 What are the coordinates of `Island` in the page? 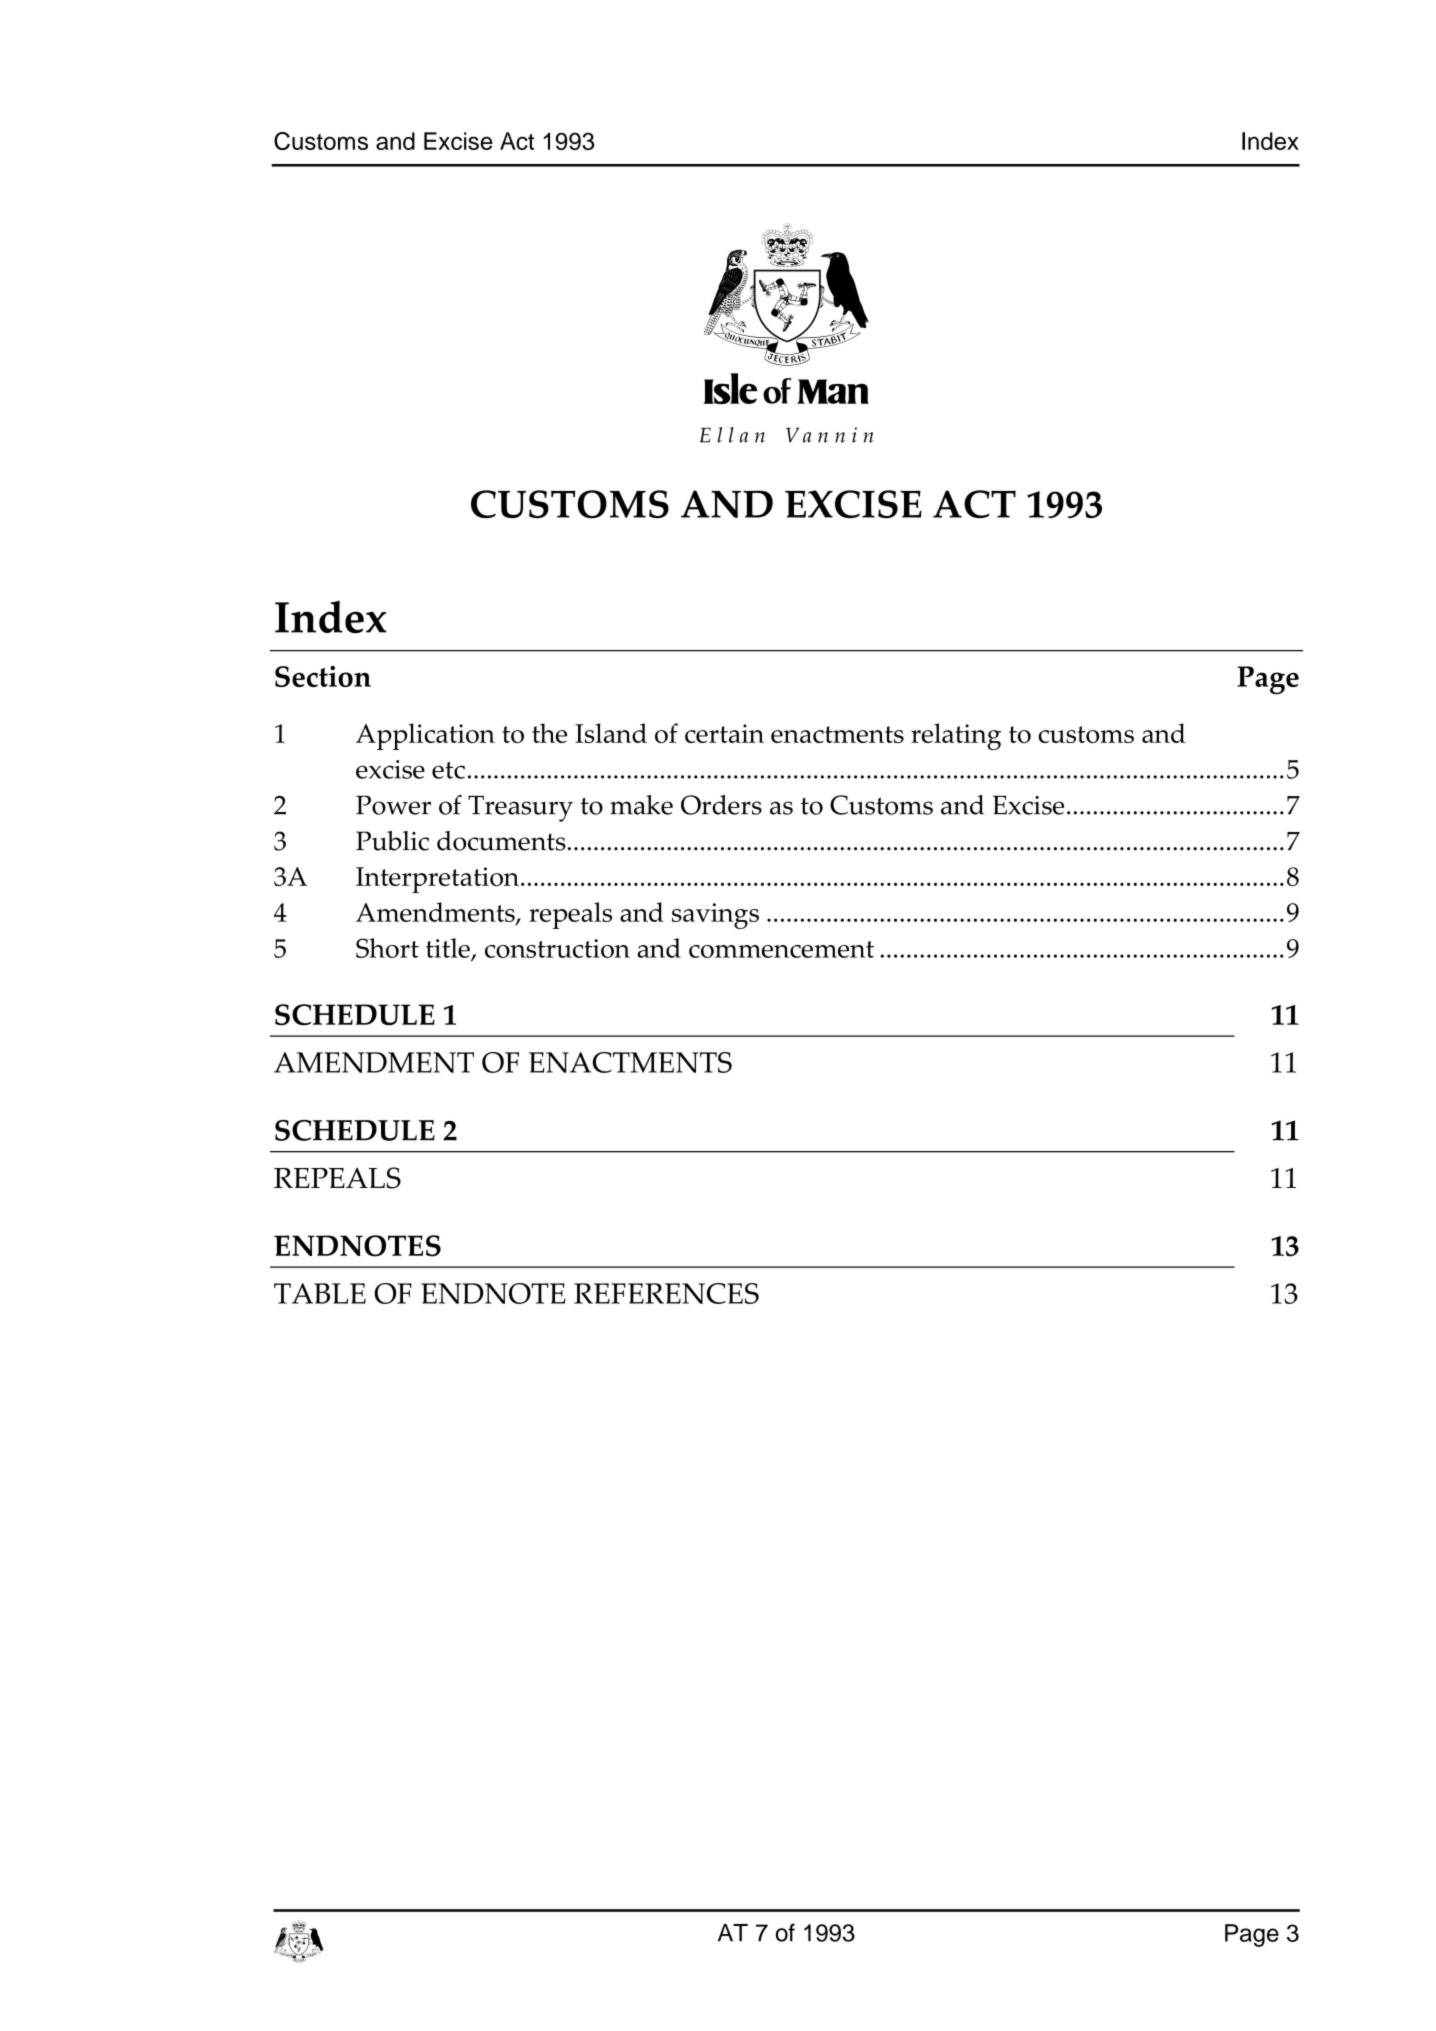 It's located at (611, 733).
